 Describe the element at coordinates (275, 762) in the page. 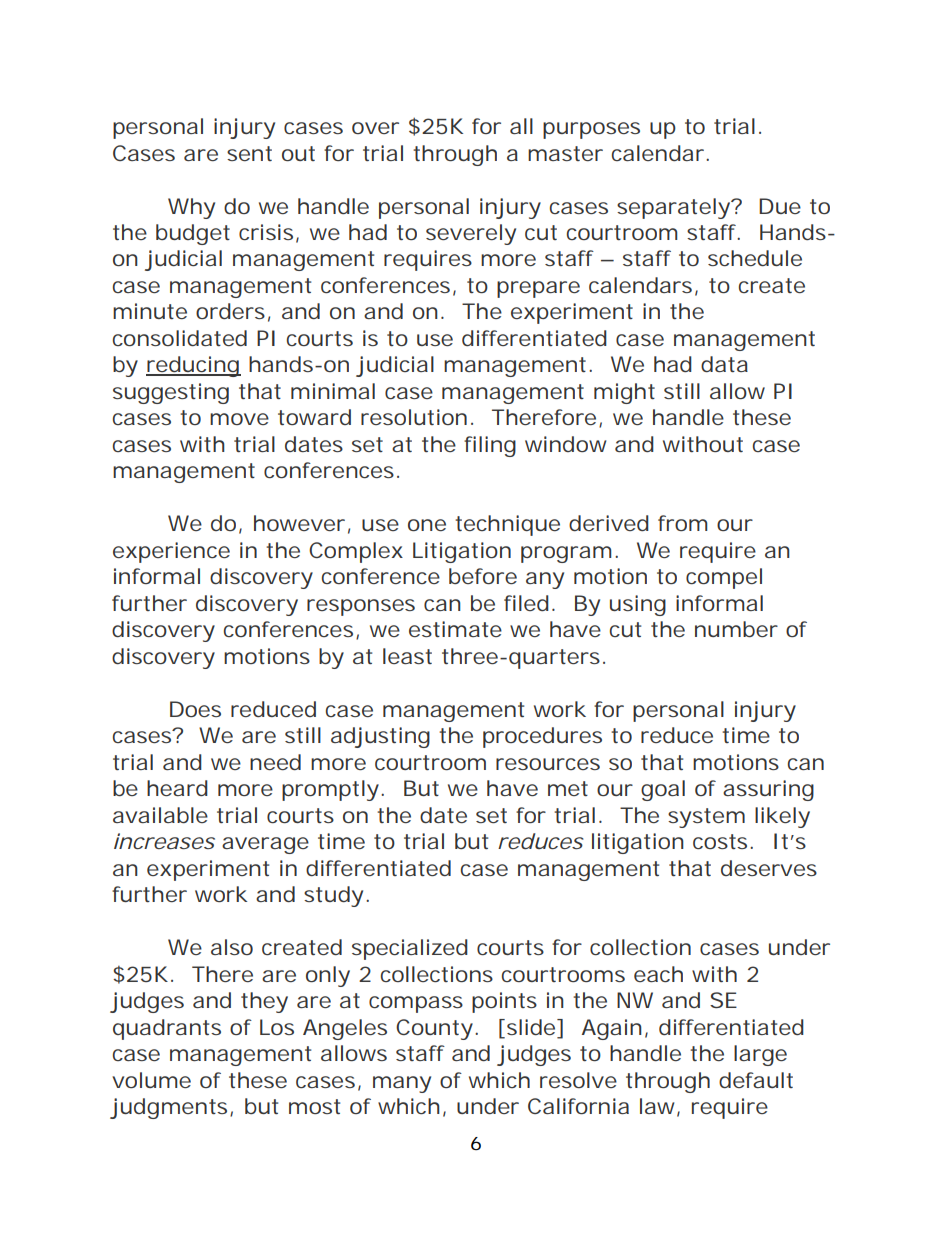

I see `need` at that location.
